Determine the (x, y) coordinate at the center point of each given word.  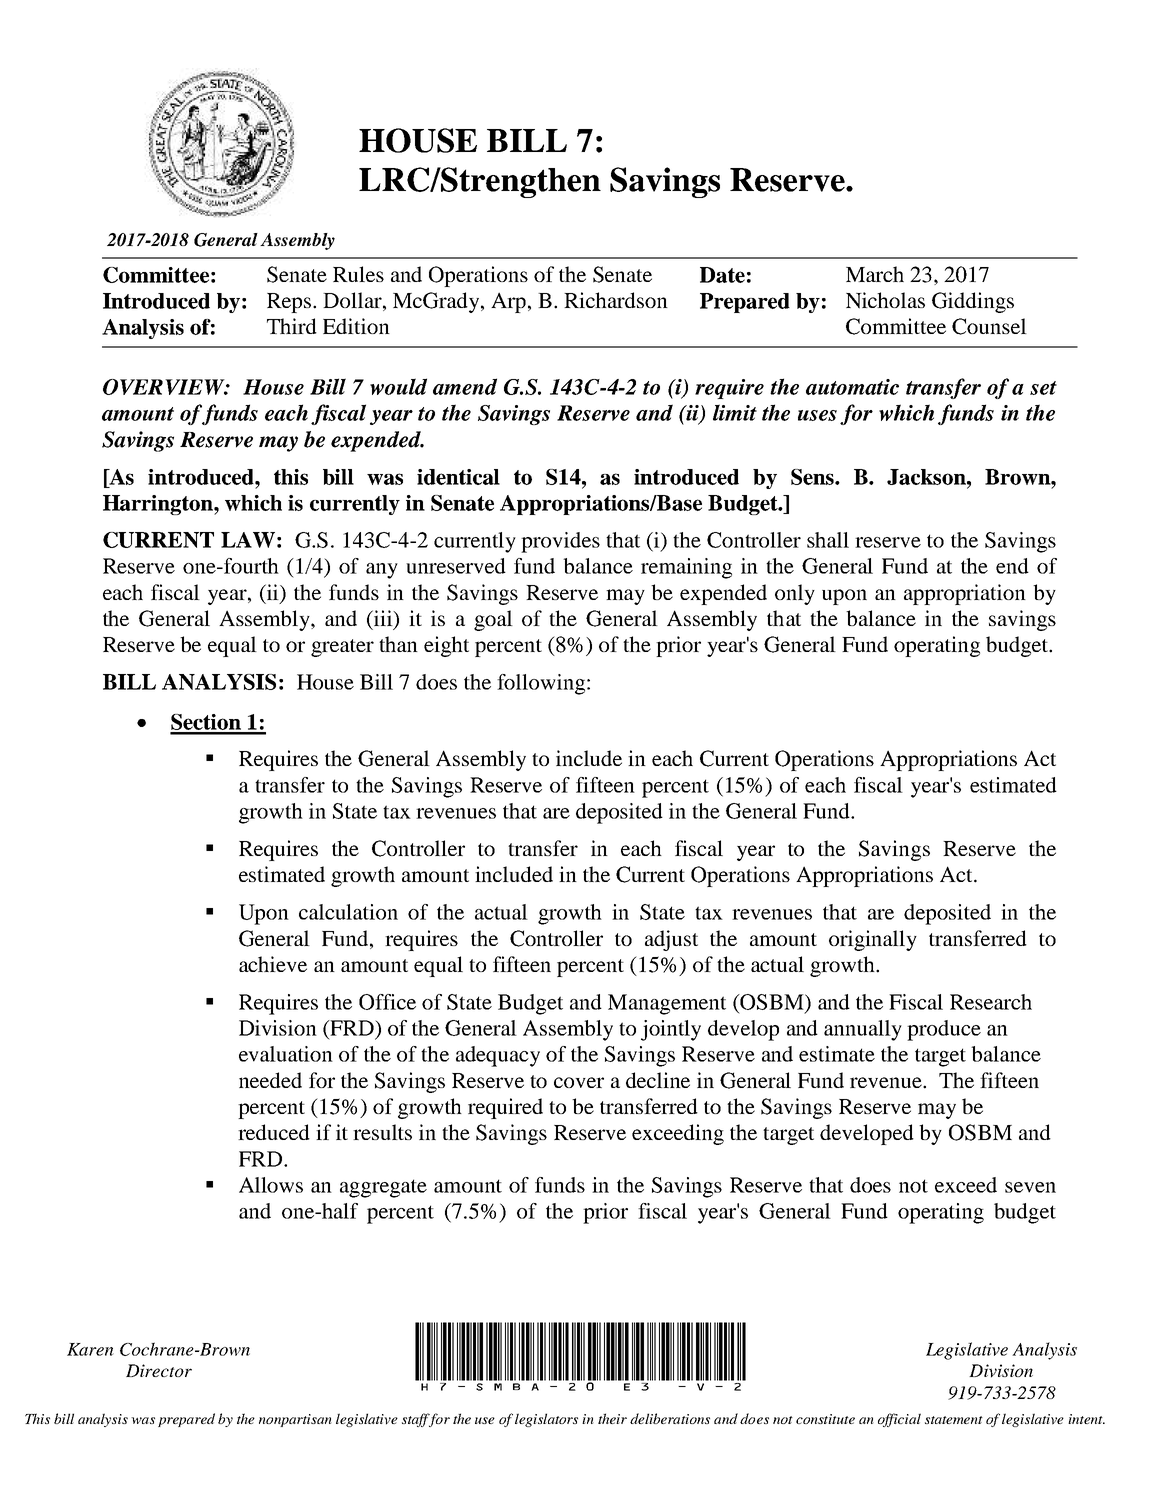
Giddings (973, 302)
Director (159, 1370)
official (899, 1420)
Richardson (616, 300)
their (612, 1418)
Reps (290, 303)
